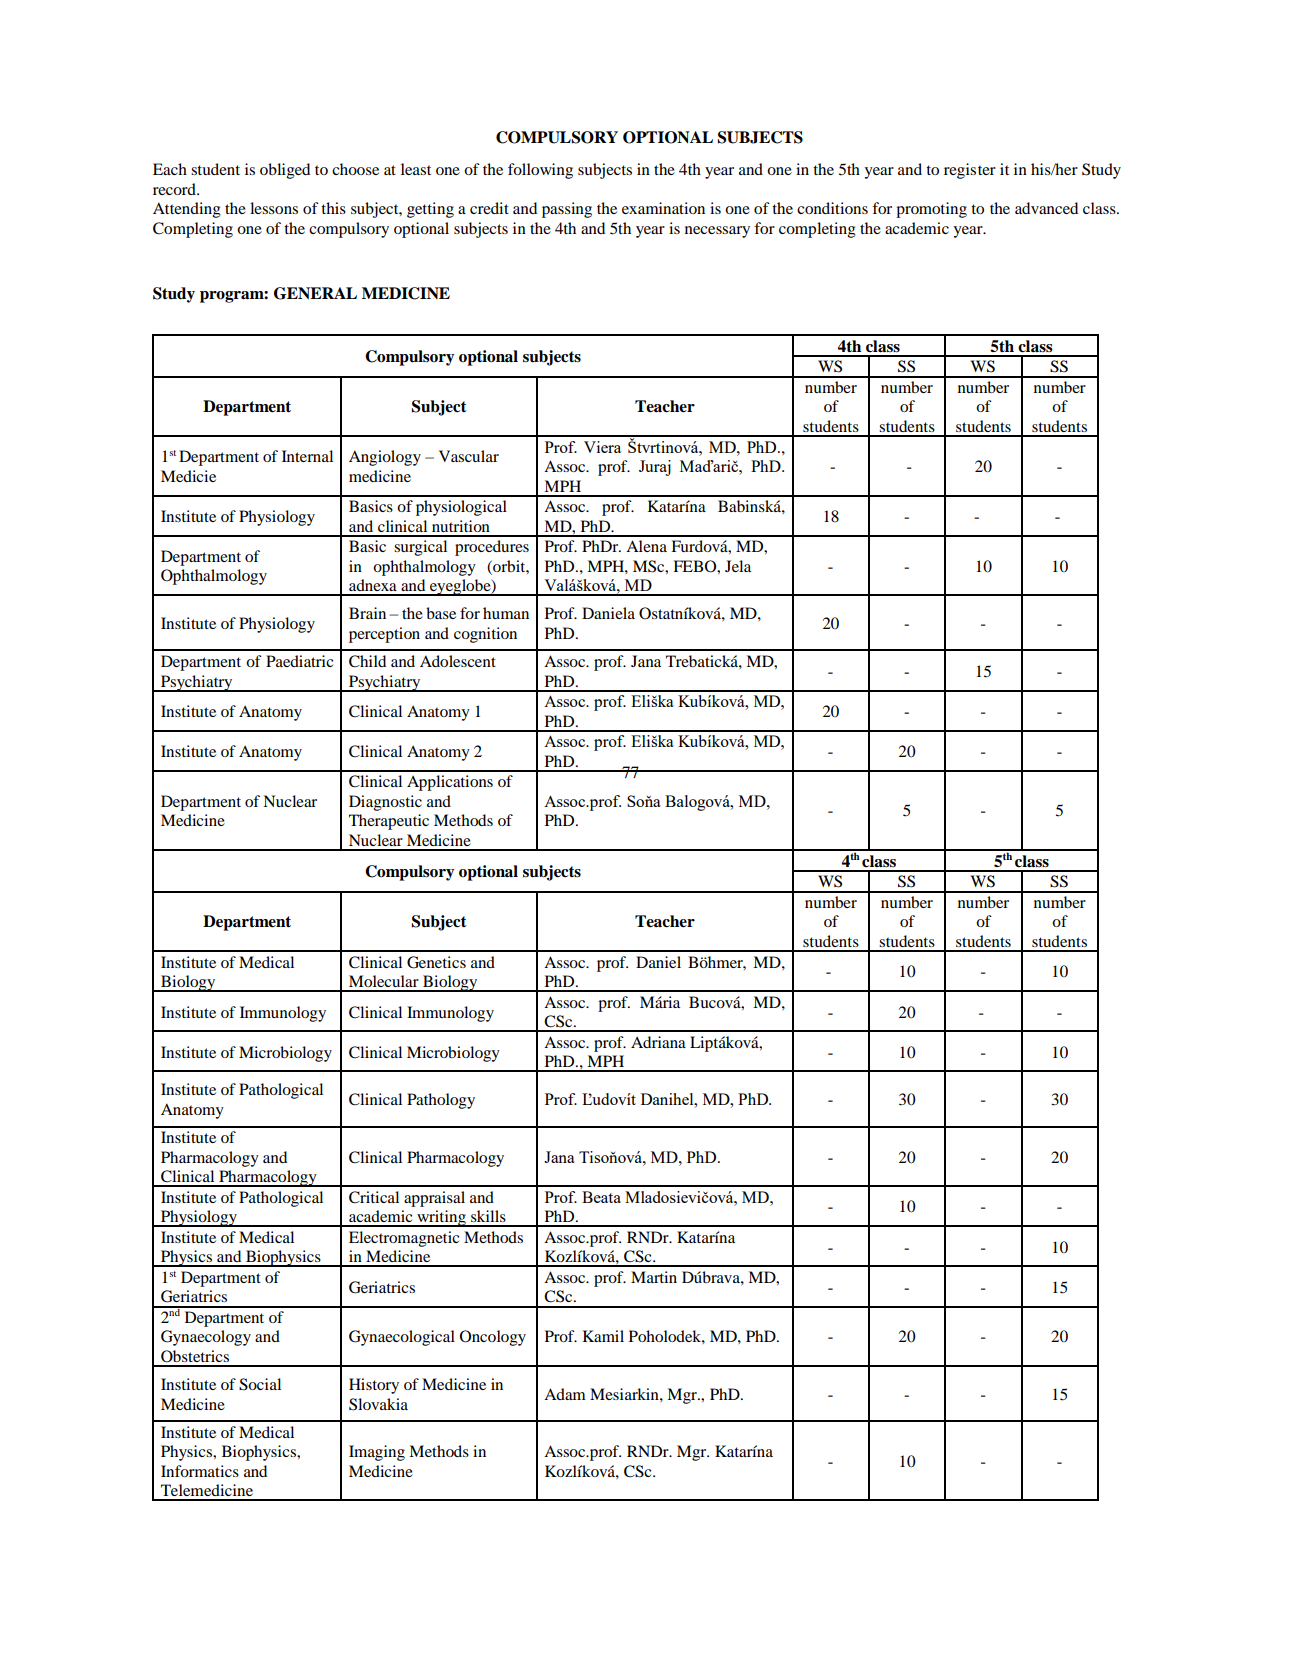 The image size is (1299, 1680). What do you see at coordinates (931, 210) in the page?
I see `promoting` at bounding box center [931, 210].
